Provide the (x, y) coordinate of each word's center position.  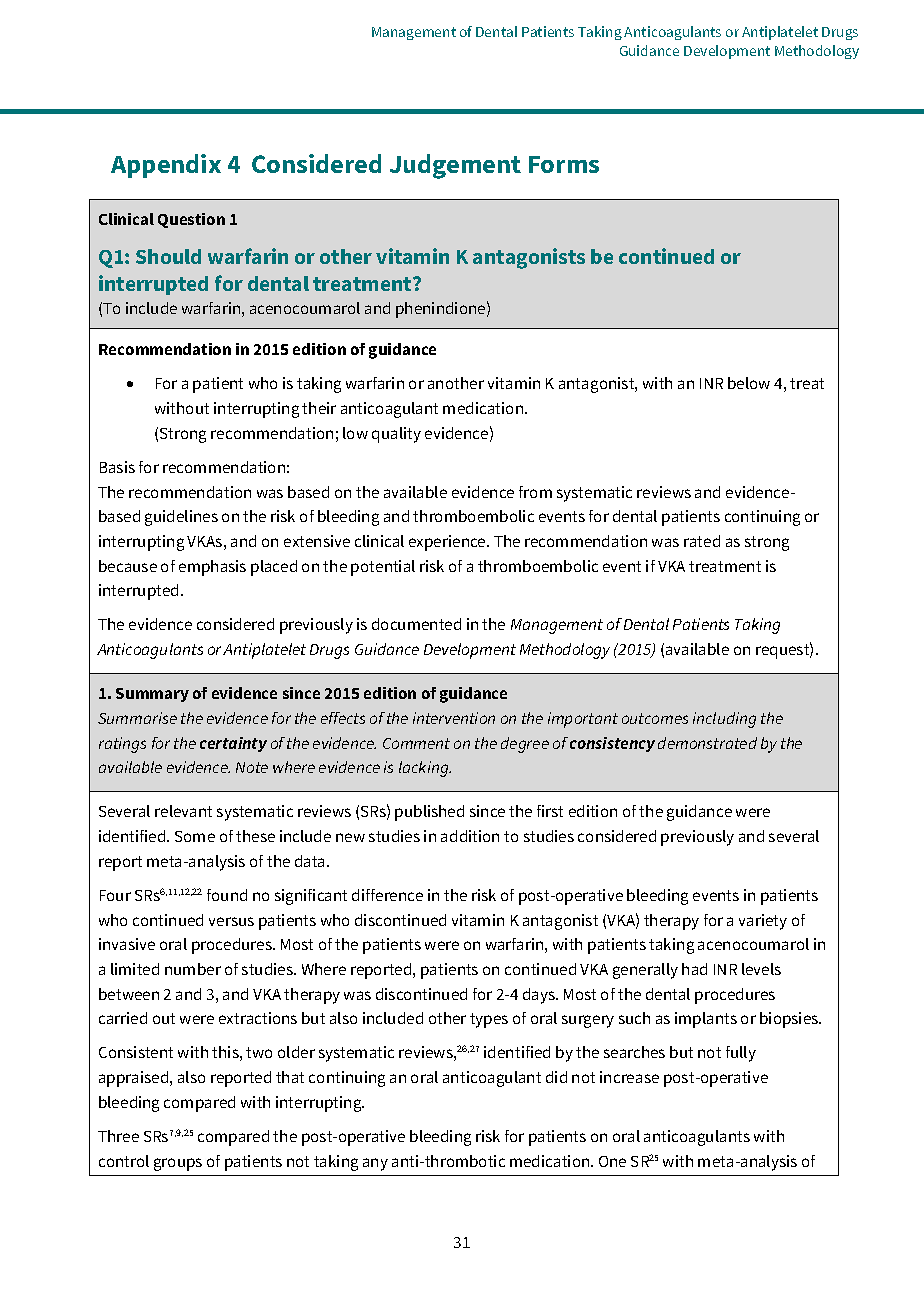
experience (448, 543)
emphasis (212, 568)
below (749, 383)
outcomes (655, 718)
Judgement (455, 166)
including (724, 720)
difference (387, 895)
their (319, 408)
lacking (425, 769)
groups (178, 1164)
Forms (564, 164)
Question (191, 220)
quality (396, 435)
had (694, 969)
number (193, 969)
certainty (233, 744)
